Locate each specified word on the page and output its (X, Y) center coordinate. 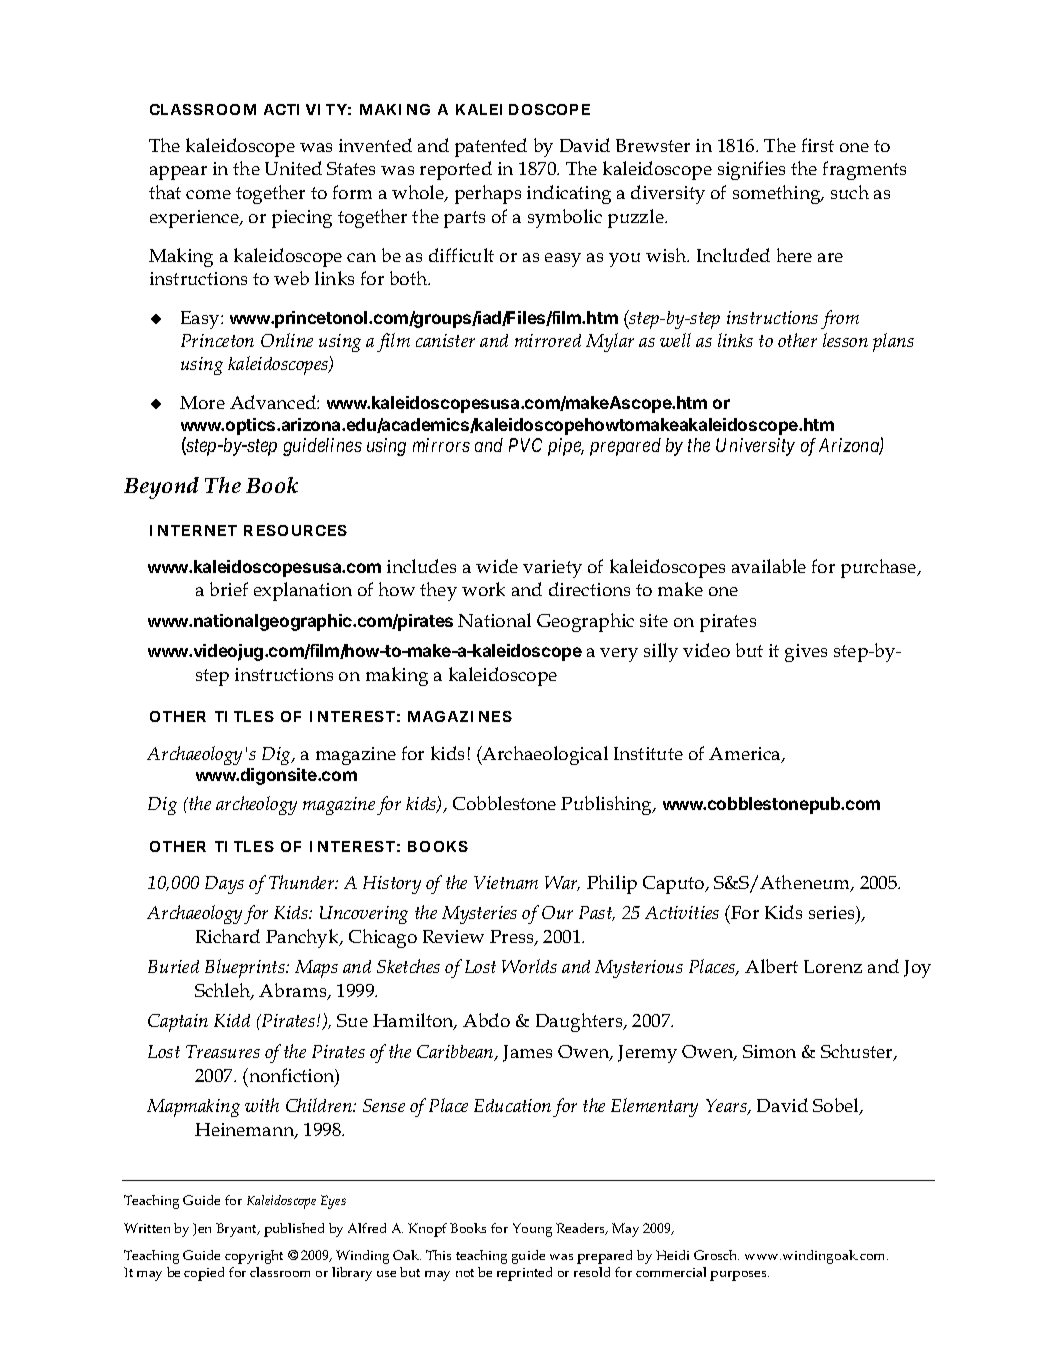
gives (806, 653)
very (619, 655)
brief (229, 589)
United (293, 168)
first (818, 145)
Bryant (238, 1230)
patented (491, 147)
